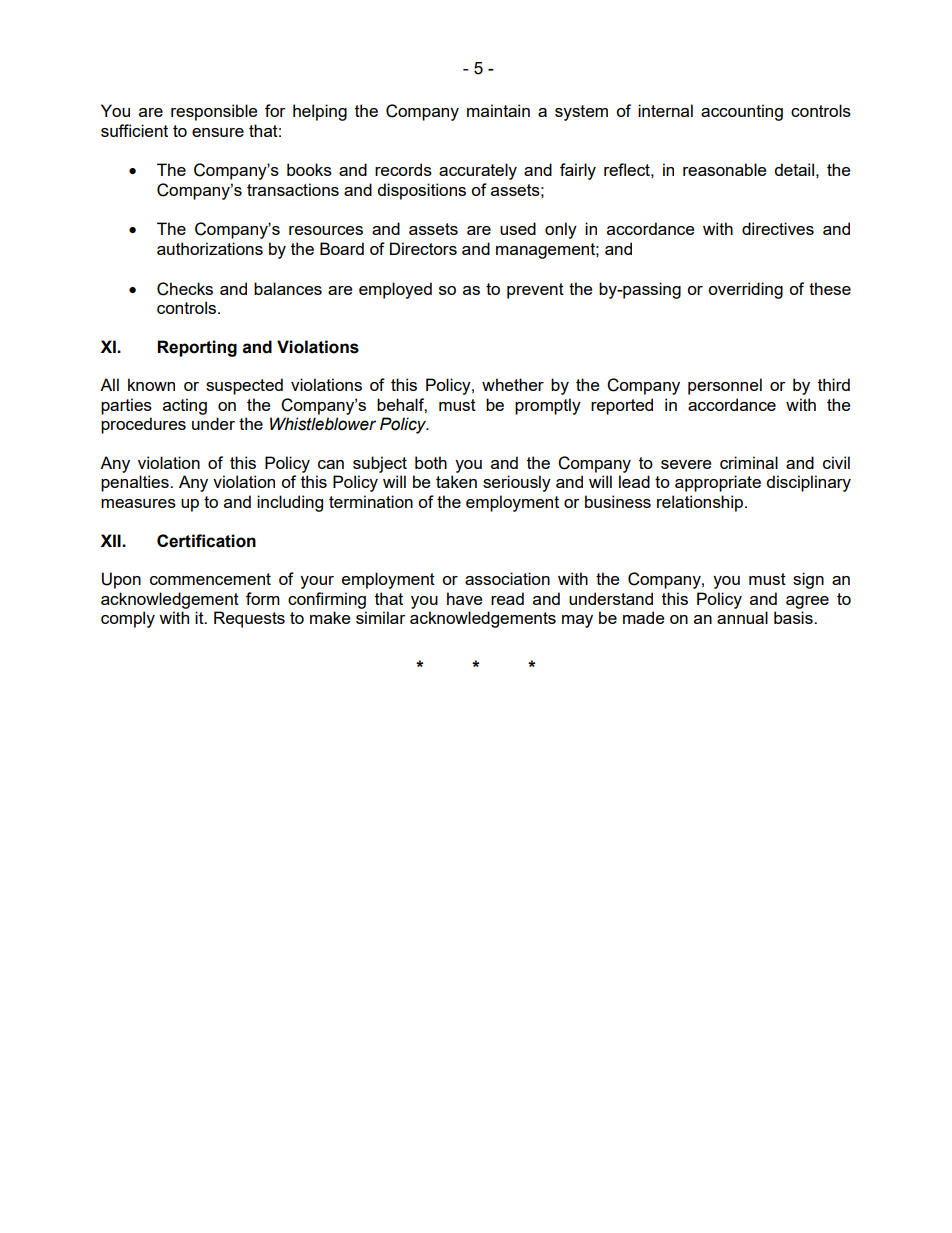  I want to click on Requests, so click(249, 619).
